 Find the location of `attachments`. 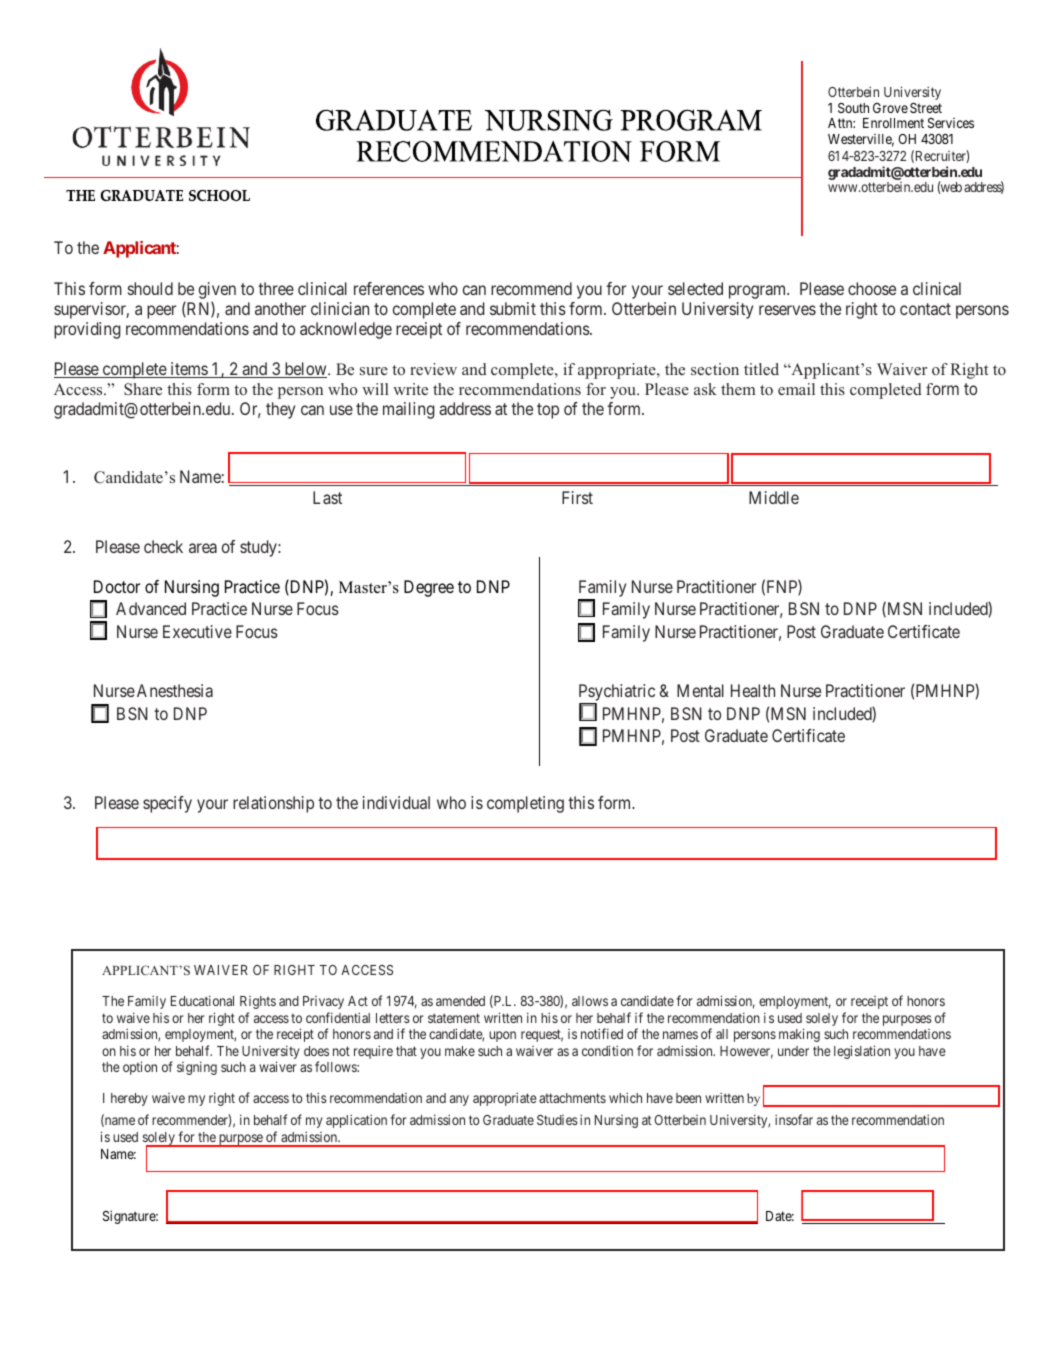

attachments is located at coordinates (572, 1098).
